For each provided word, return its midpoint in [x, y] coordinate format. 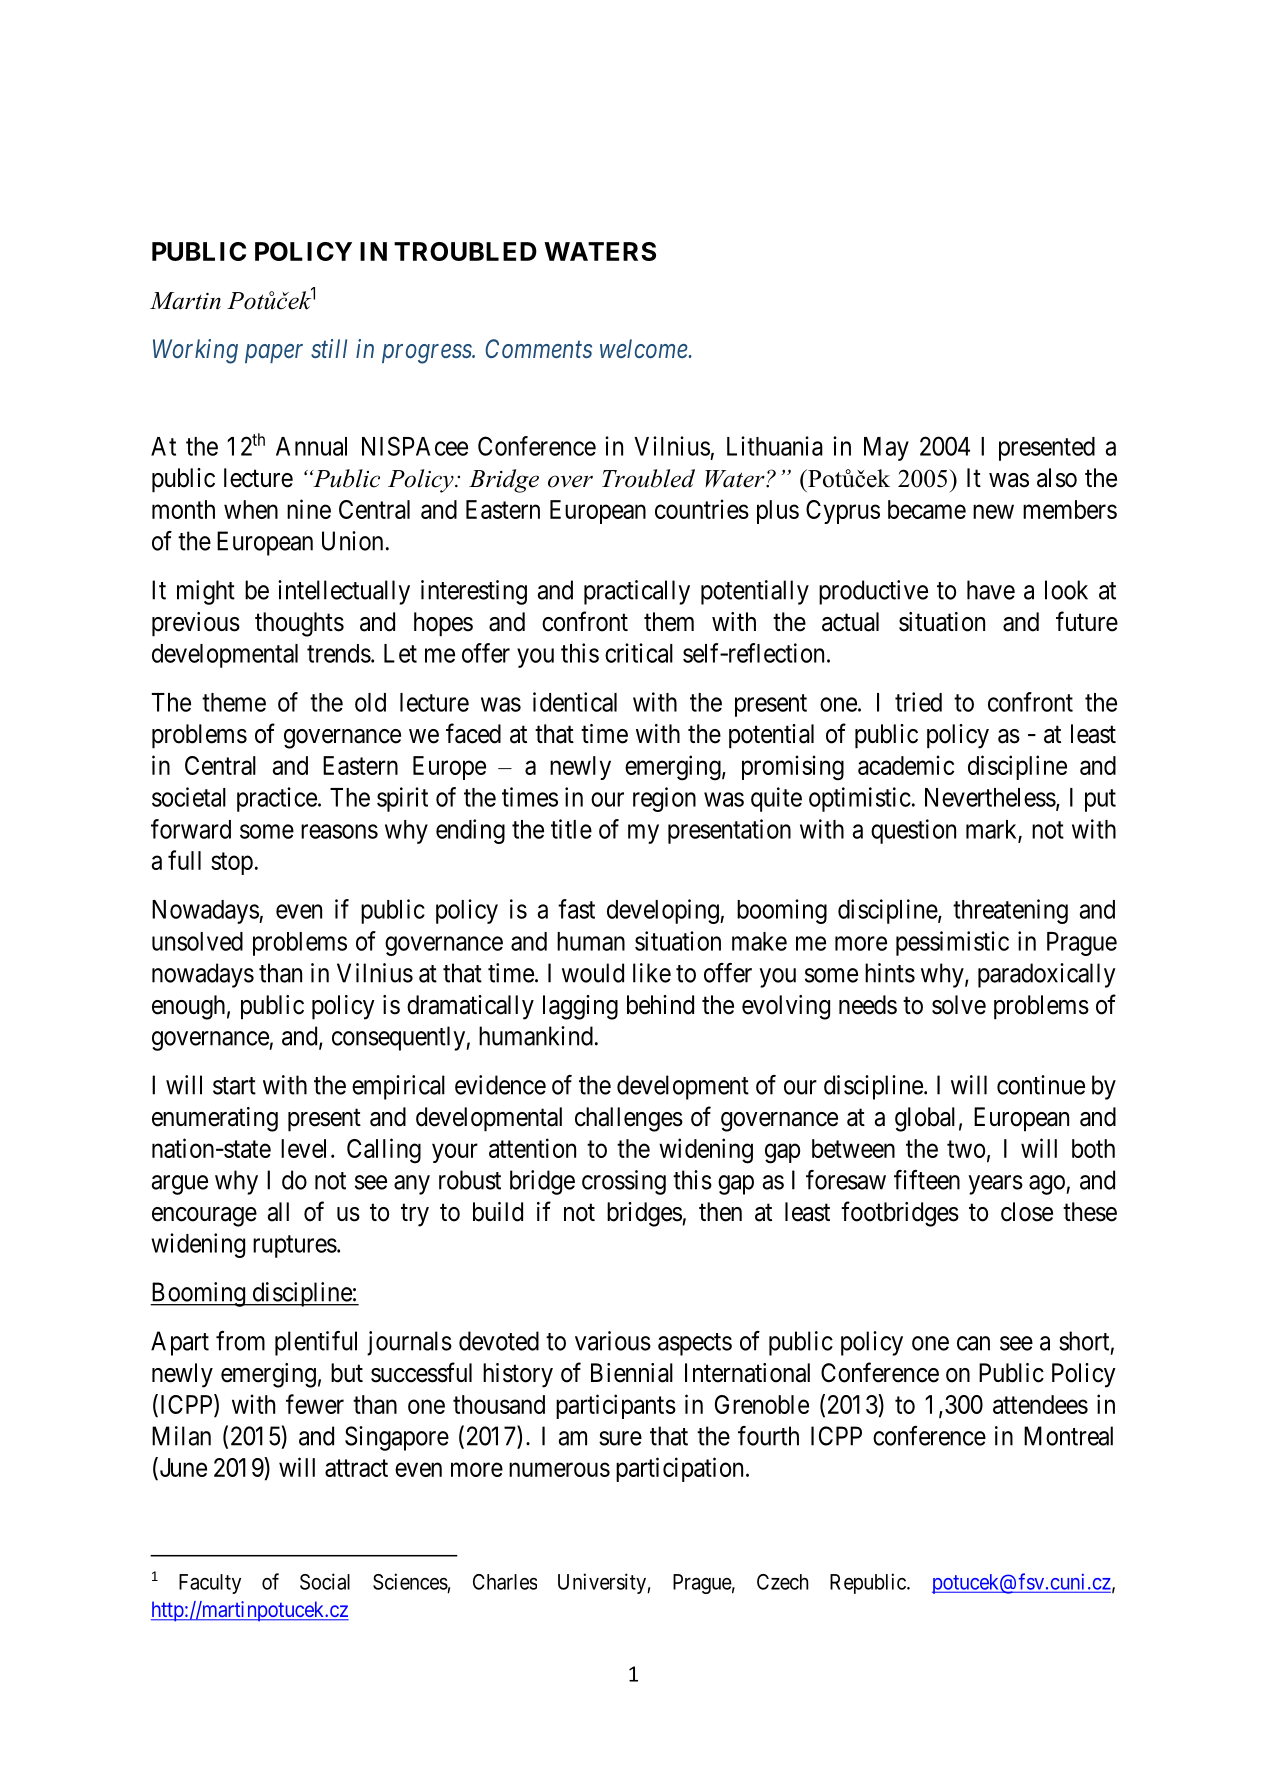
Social [325, 1581]
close [1027, 1212]
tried [918, 702]
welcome [644, 348]
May [886, 449]
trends [339, 653]
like [652, 973]
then [720, 1212]
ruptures [295, 1246]
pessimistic [952, 943]
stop [232, 864]
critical [639, 653]
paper [274, 353]
